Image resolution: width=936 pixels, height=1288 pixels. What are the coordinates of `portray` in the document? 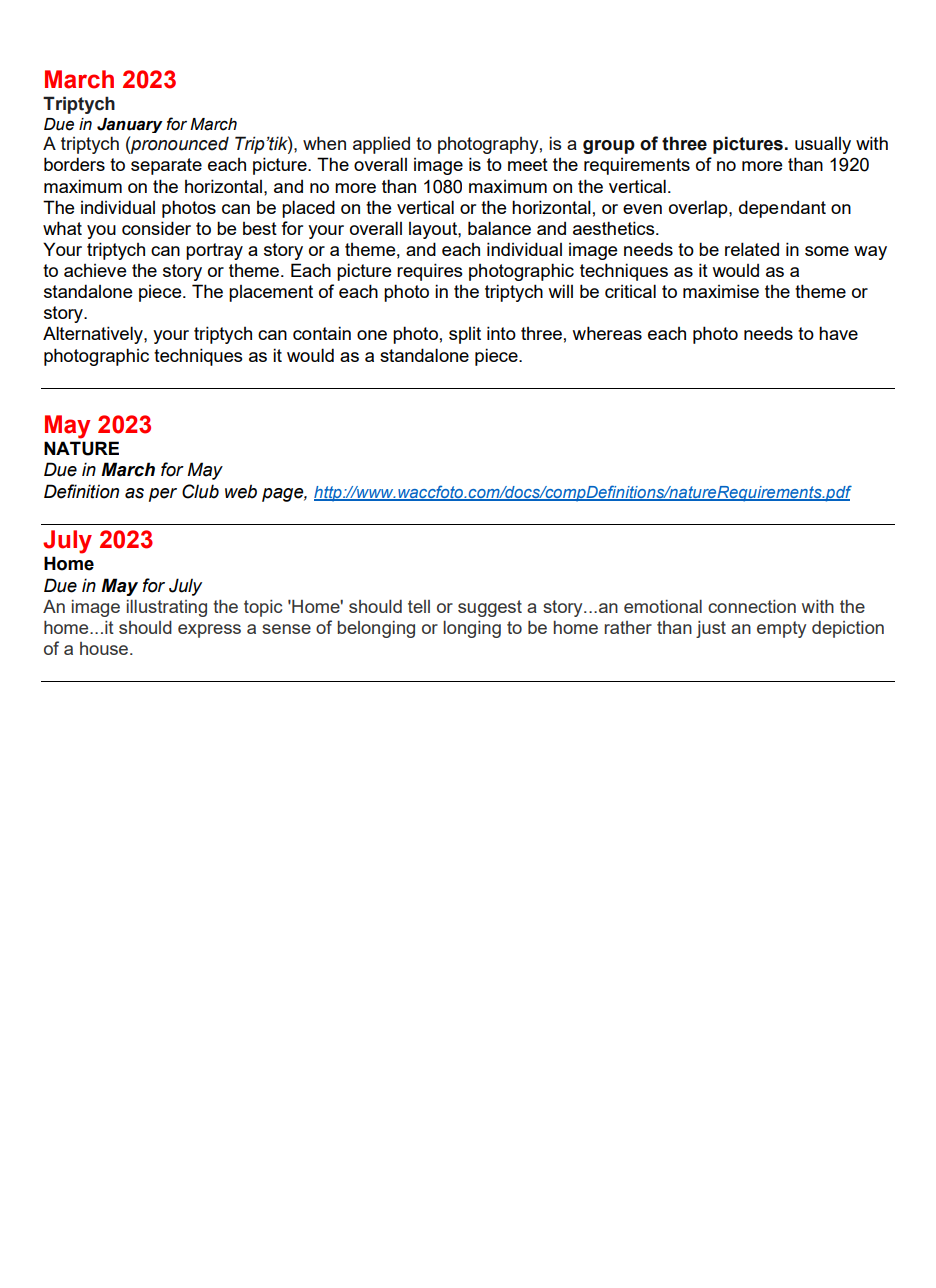 It's located at (214, 251).
